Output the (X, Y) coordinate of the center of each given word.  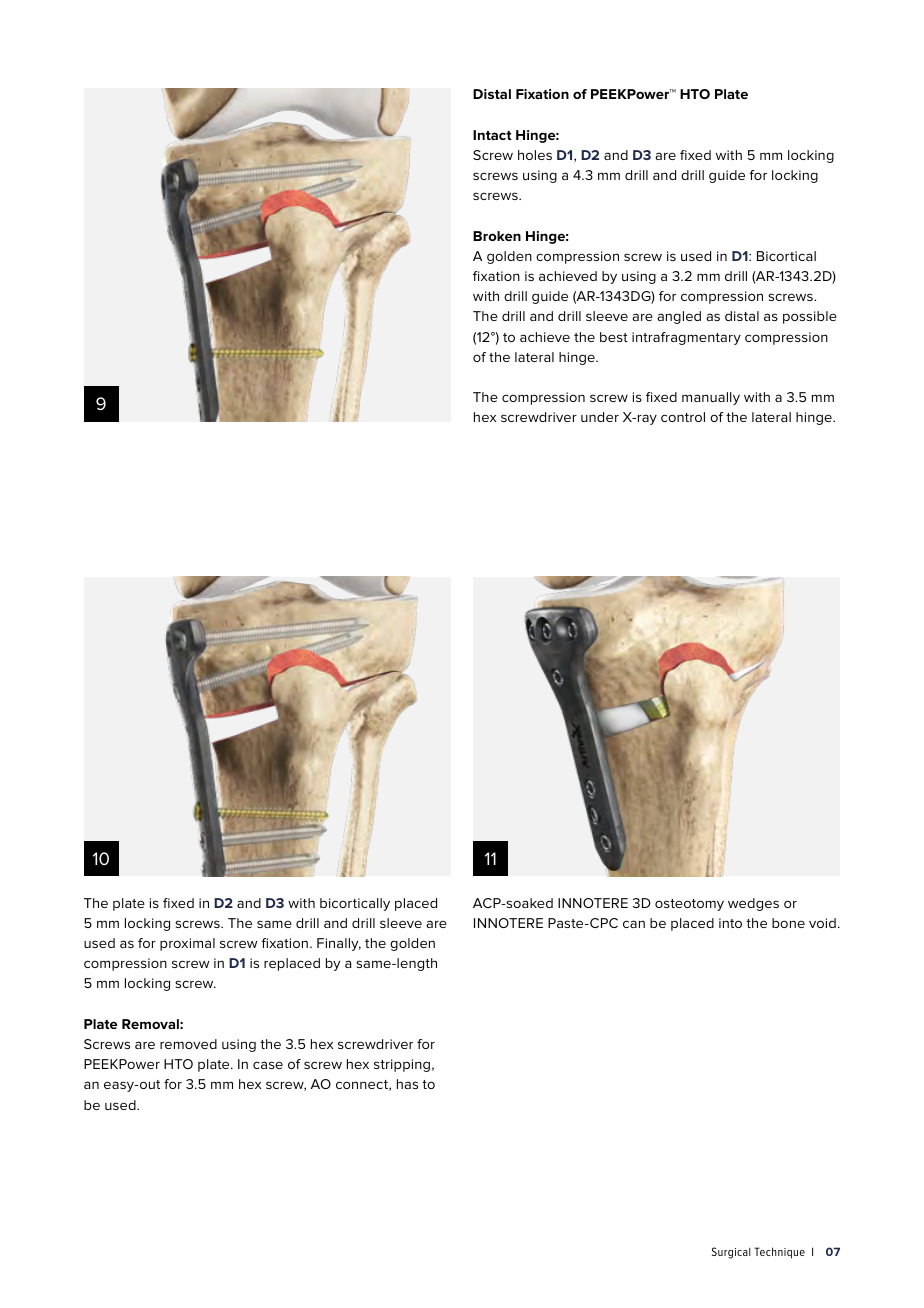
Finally (339, 944)
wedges (753, 904)
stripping (402, 1065)
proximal (187, 944)
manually (711, 398)
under (600, 417)
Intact (492, 135)
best (614, 337)
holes (535, 155)
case (268, 1065)
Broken (497, 236)
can (634, 924)
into (730, 923)
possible (810, 317)
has (407, 1084)
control (683, 417)
